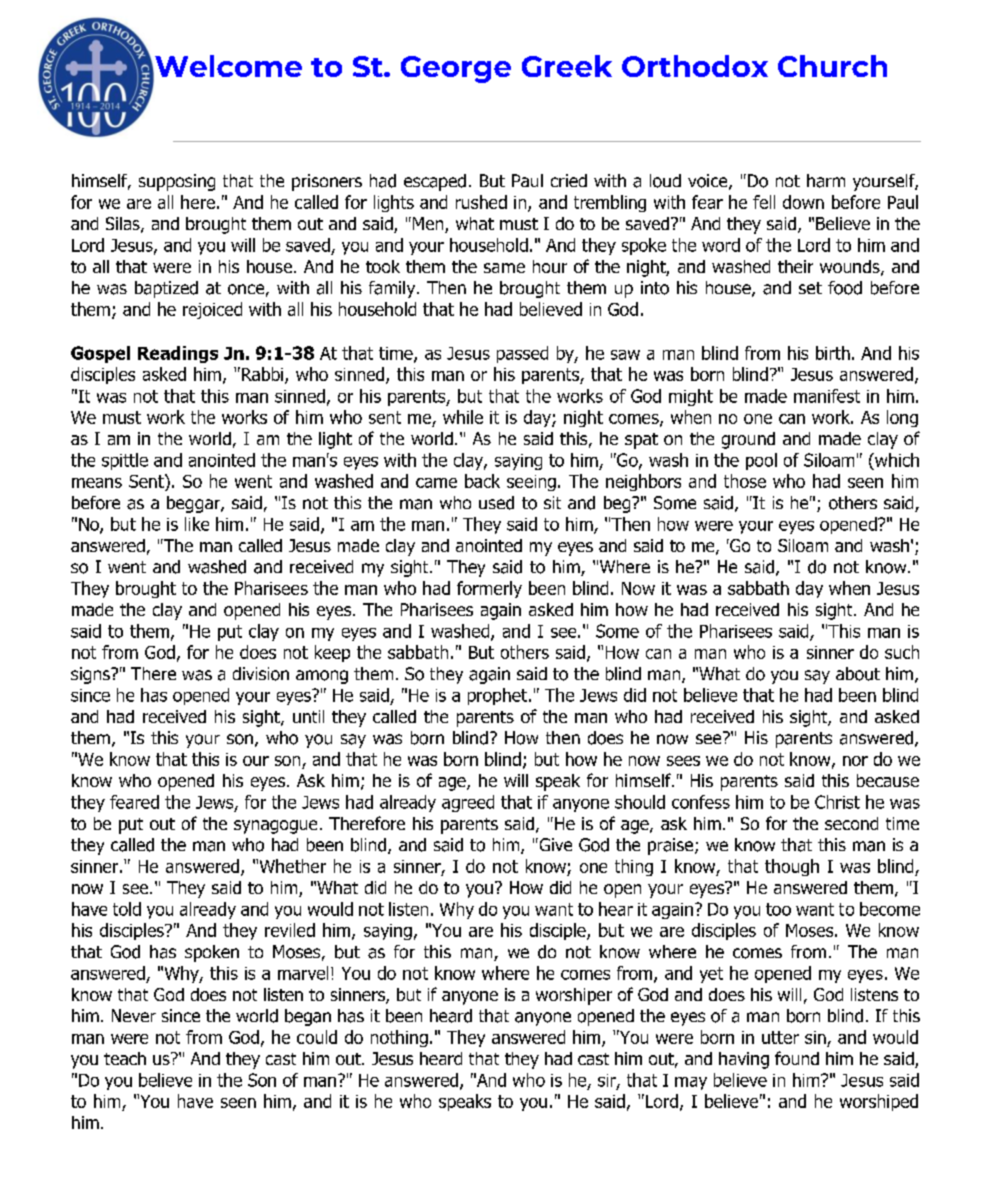 The width and height of the page is (991, 1204). I want to click on about, so click(858, 674).
